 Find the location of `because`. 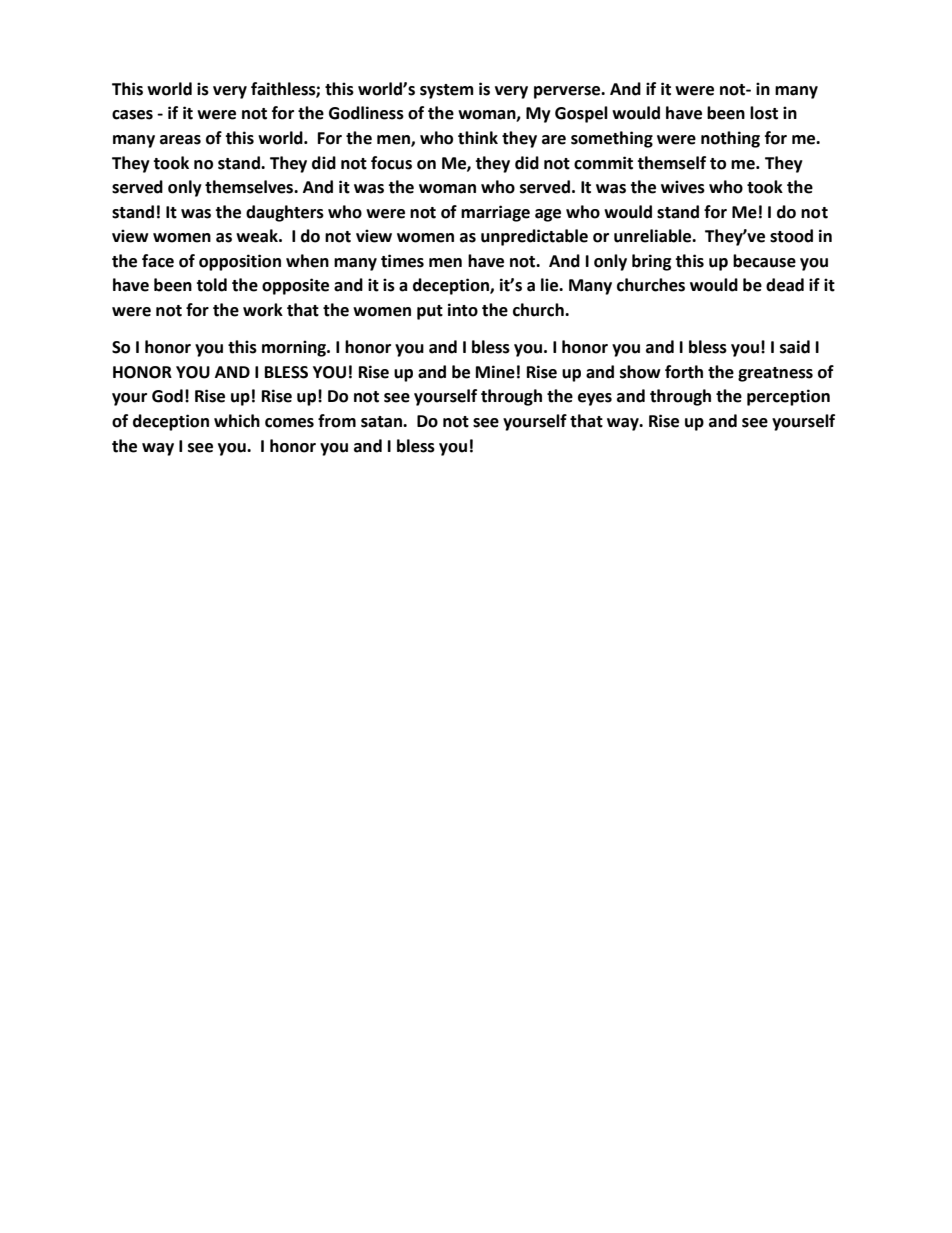

because is located at coordinates (764, 261).
